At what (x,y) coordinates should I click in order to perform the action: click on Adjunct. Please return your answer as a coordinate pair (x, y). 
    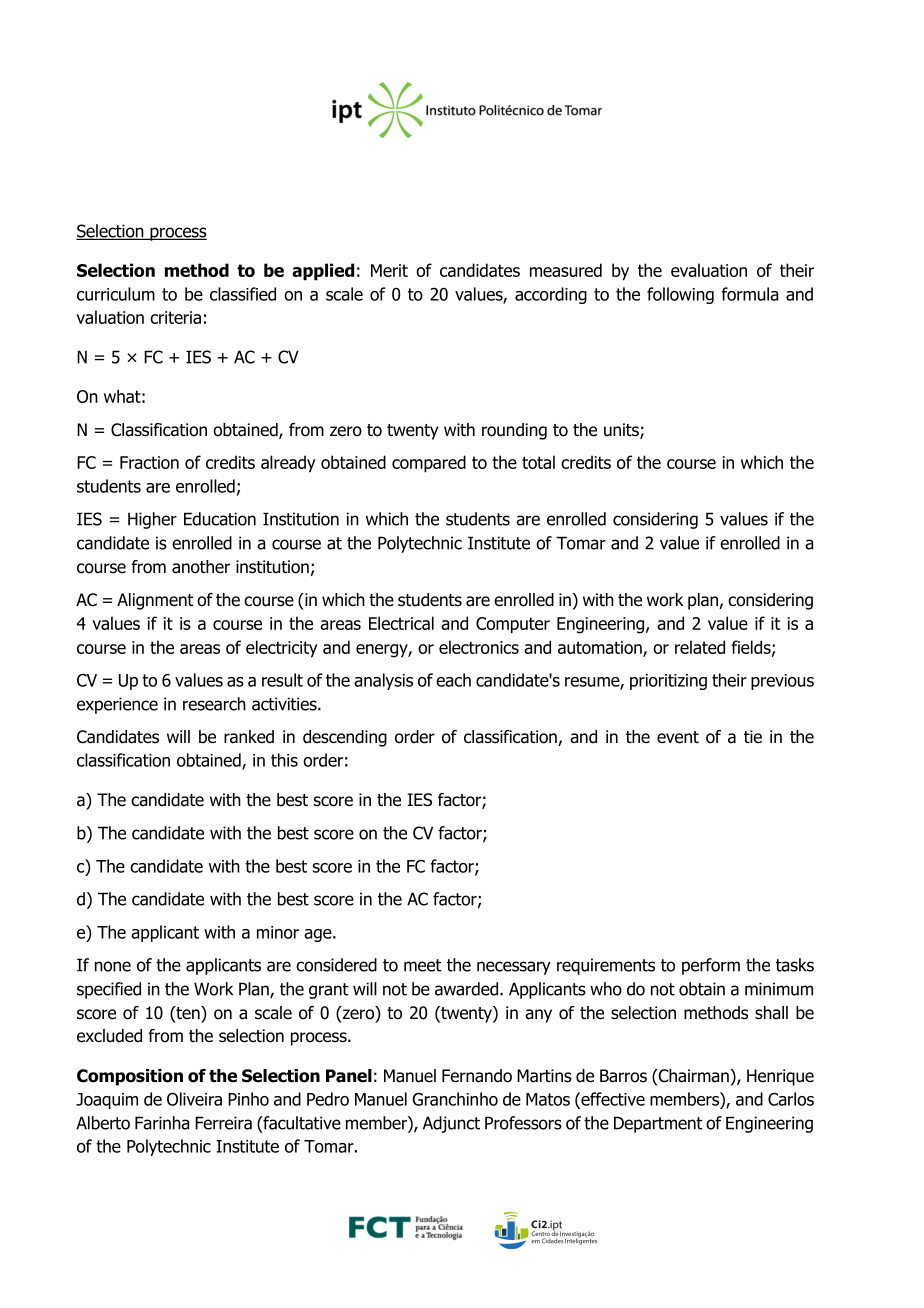
    Looking at the image, I should click on (451, 1124).
